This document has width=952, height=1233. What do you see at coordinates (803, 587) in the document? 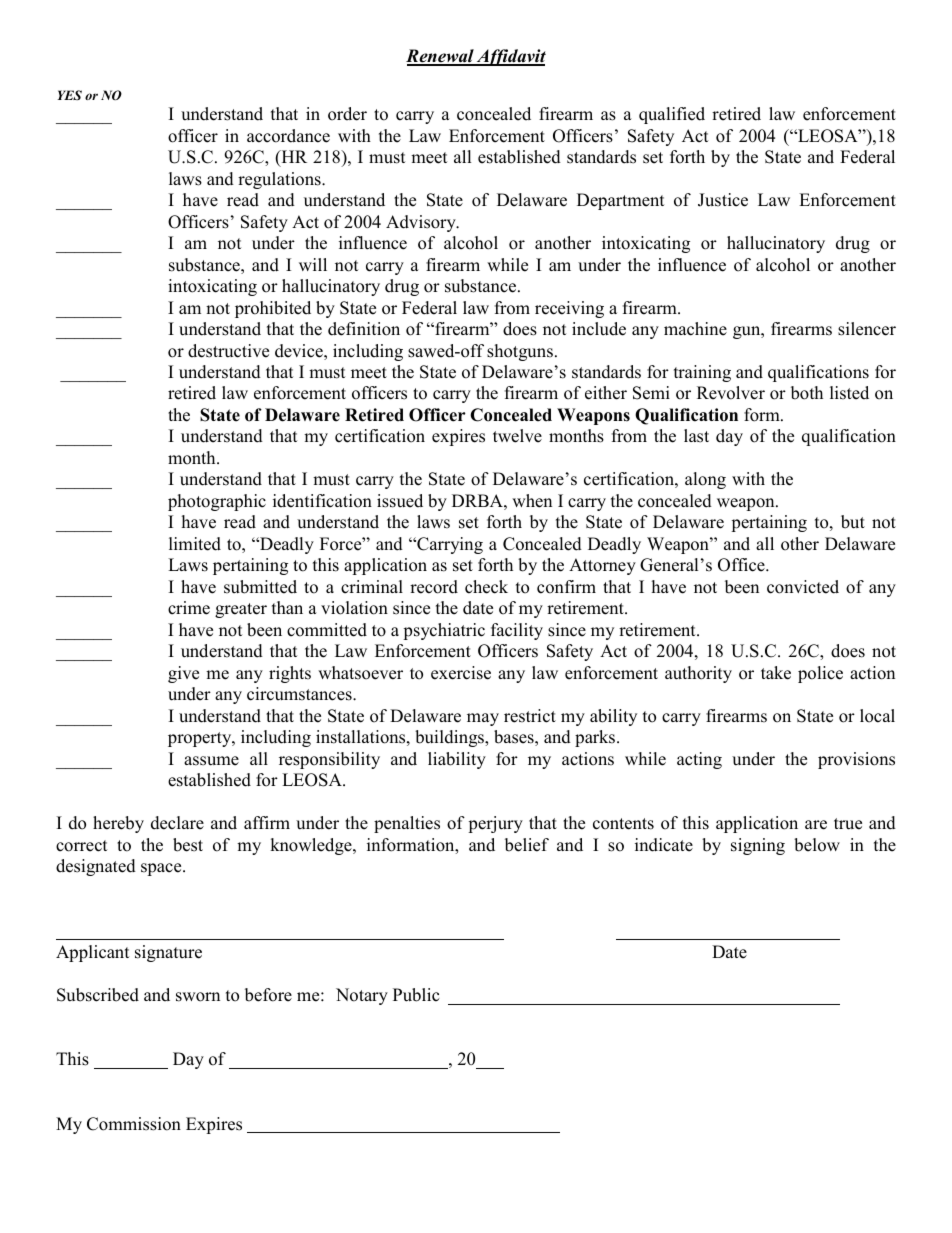
I see `convicted` at bounding box center [803, 587].
